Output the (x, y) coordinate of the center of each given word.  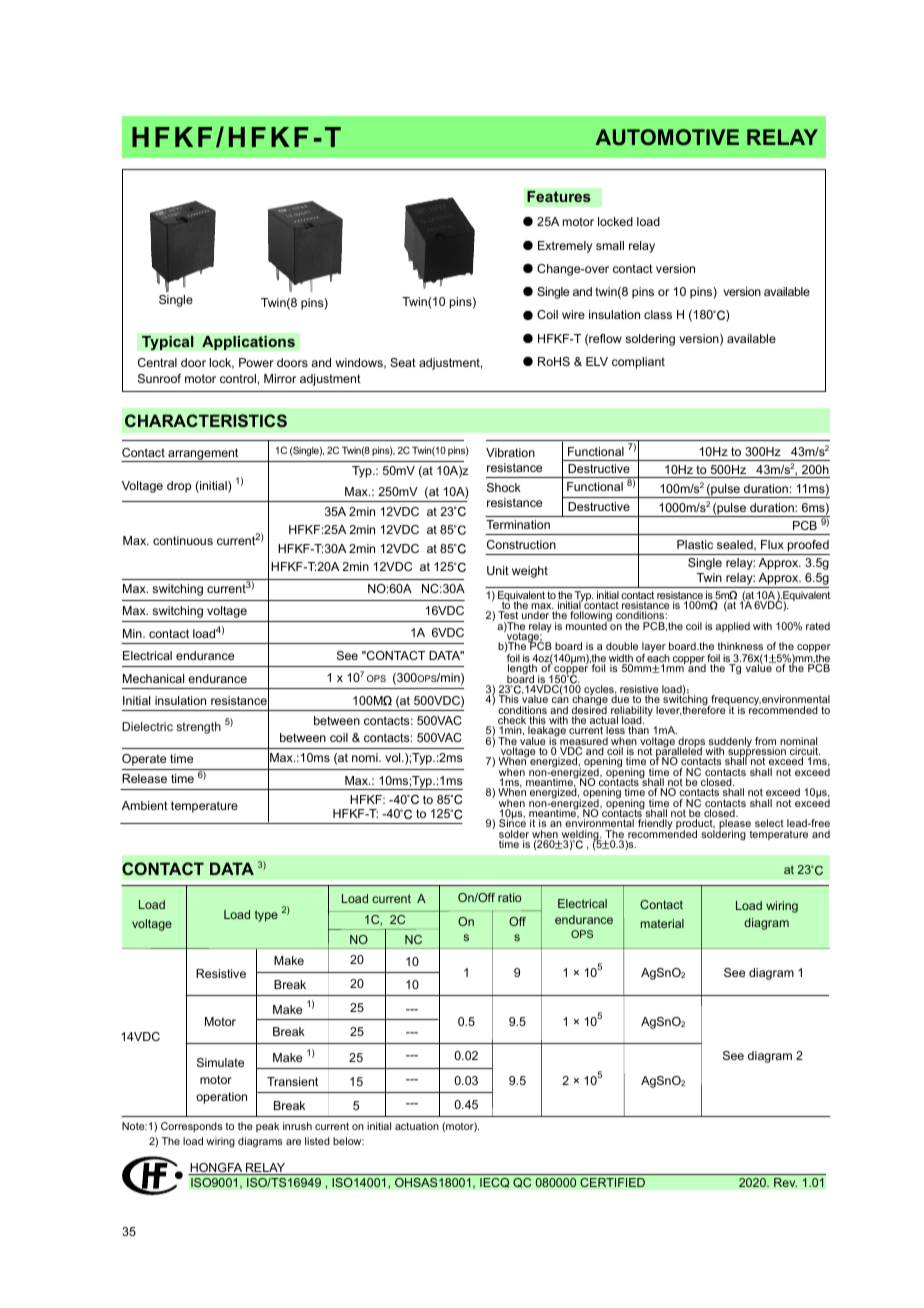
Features (559, 196)
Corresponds (191, 1127)
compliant (638, 363)
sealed (736, 545)
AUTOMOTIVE (667, 137)
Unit (498, 570)
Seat (403, 362)
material (662, 923)
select (769, 823)
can (560, 702)
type (266, 916)
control (238, 378)
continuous (183, 540)
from (765, 742)
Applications (248, 343)
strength (199, 728)
